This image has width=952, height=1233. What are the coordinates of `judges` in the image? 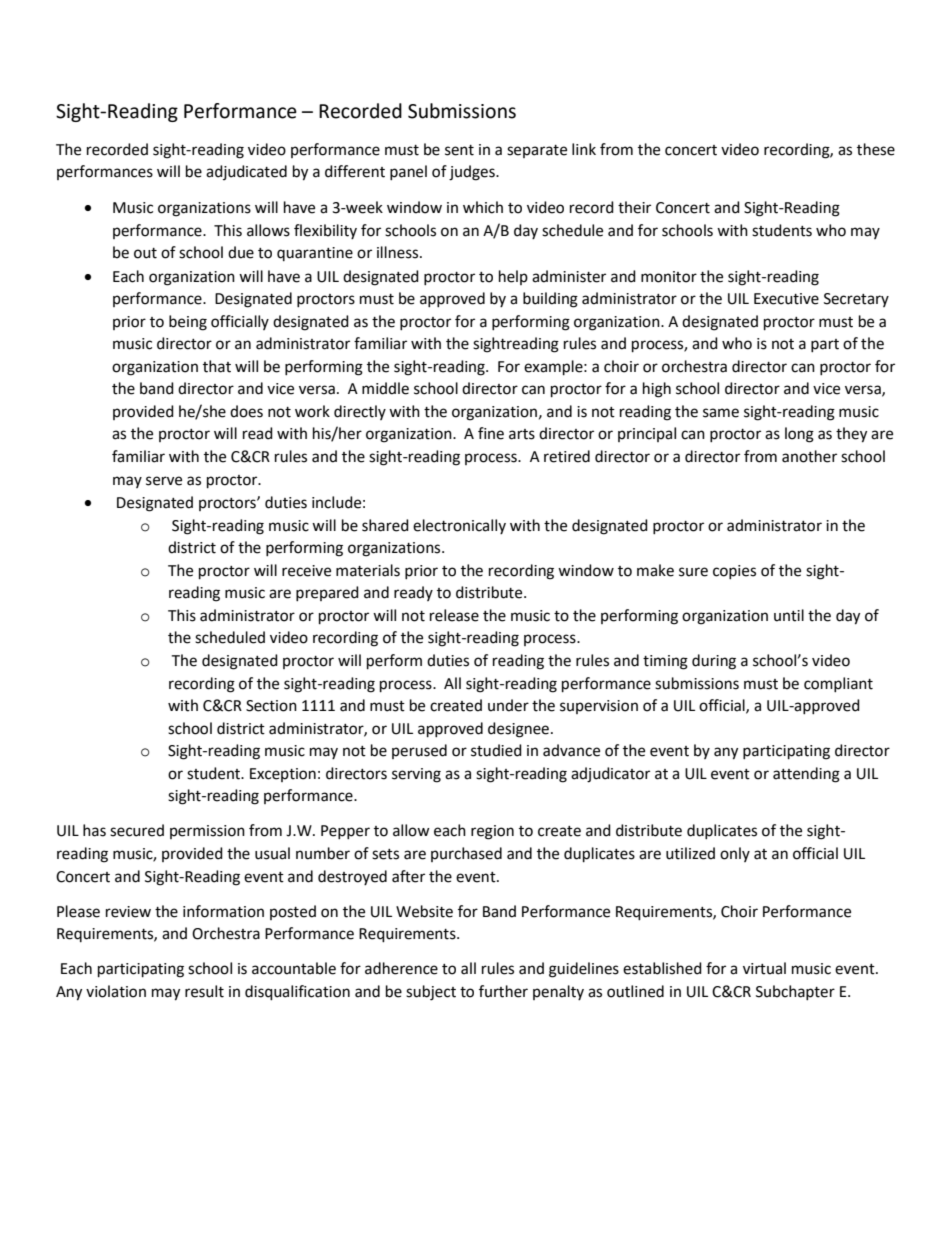 It's located at (473, 173).
